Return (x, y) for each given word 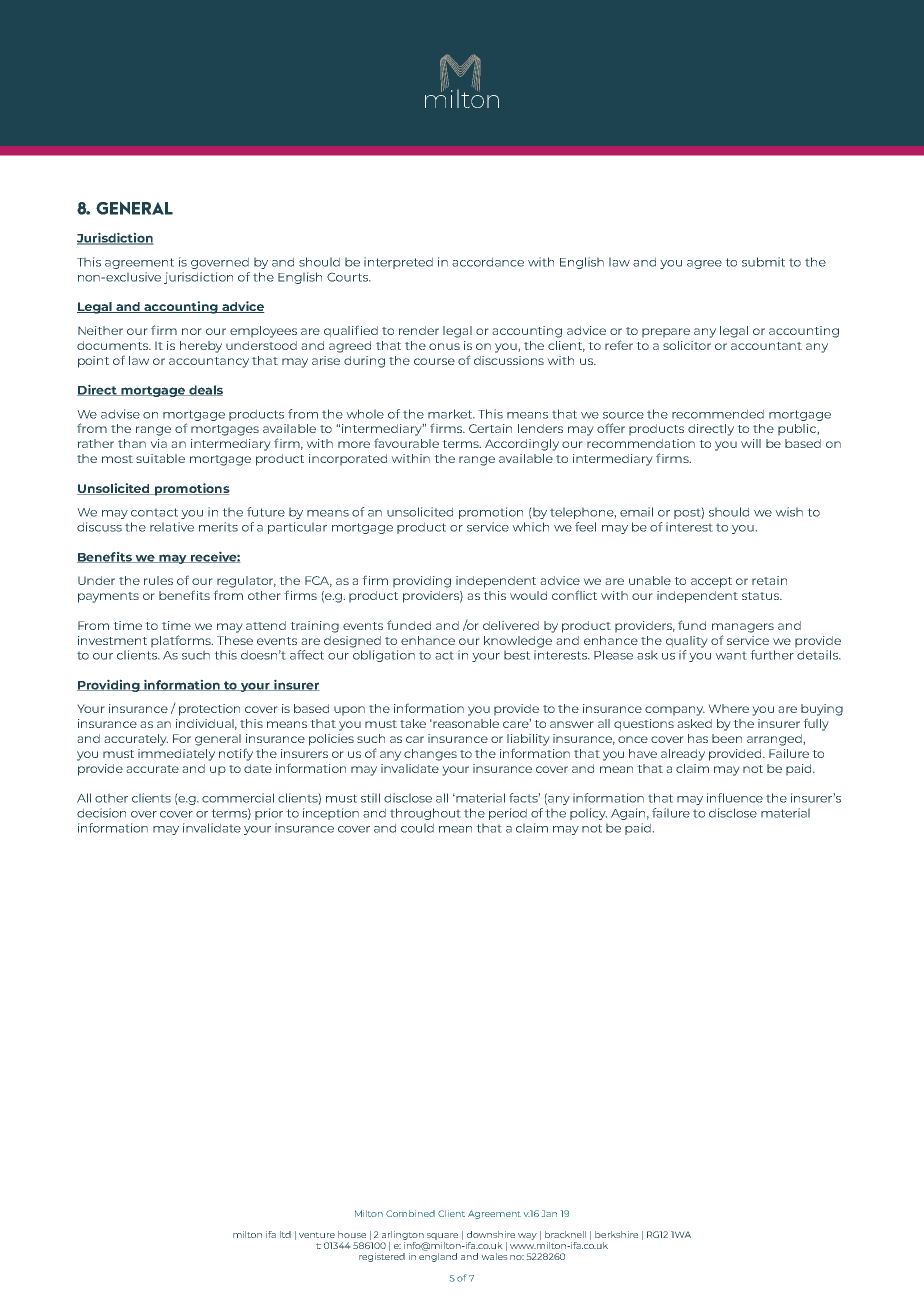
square (442, 1236)
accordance (488, 262)
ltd (285, 1234)
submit (763, 262)
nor (192, 331)
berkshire (616, 1234)
